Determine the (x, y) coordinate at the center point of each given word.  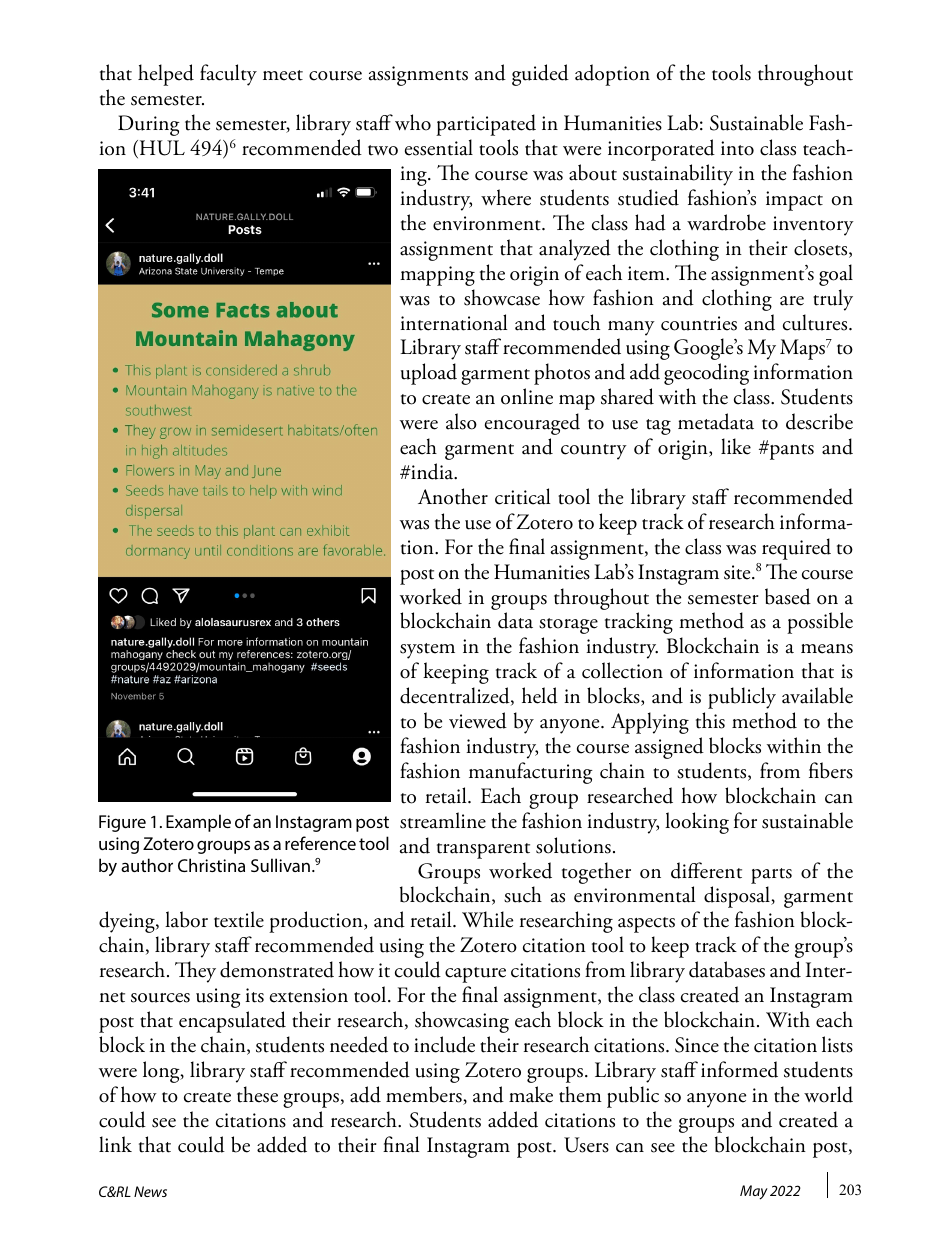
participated (486, 125)
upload (429, 374)
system (427, 651)
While (487, 919)
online (527, 396)
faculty (228, 75)
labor (186, 919)
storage (568, 626)
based (788, 596)
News (150, 1191)
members (425, 1095)
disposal (738, 897)
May (754, 1192)
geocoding (706, 374)
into (737, 148)
